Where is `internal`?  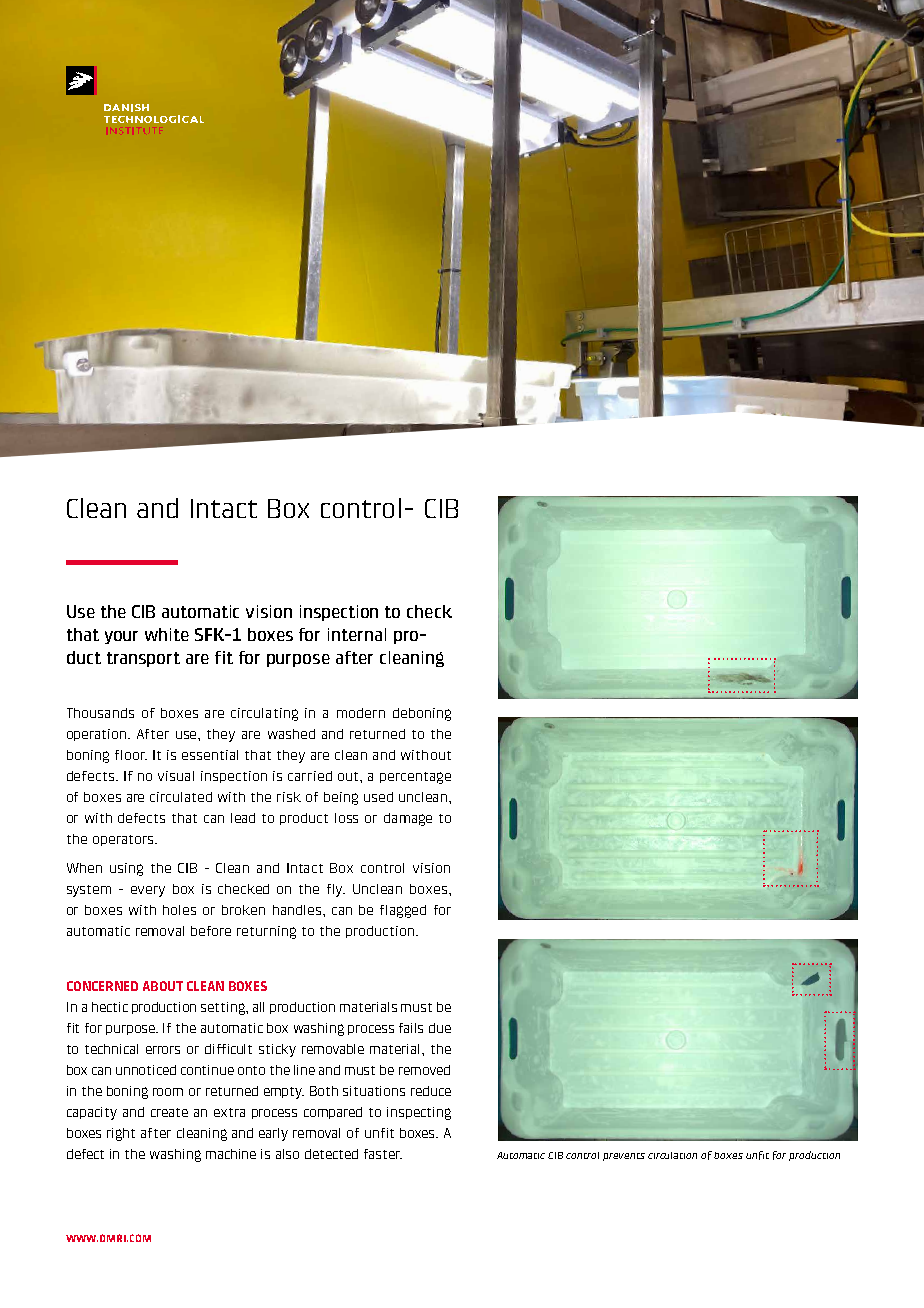
internal is located at coordinates (357, 634).
